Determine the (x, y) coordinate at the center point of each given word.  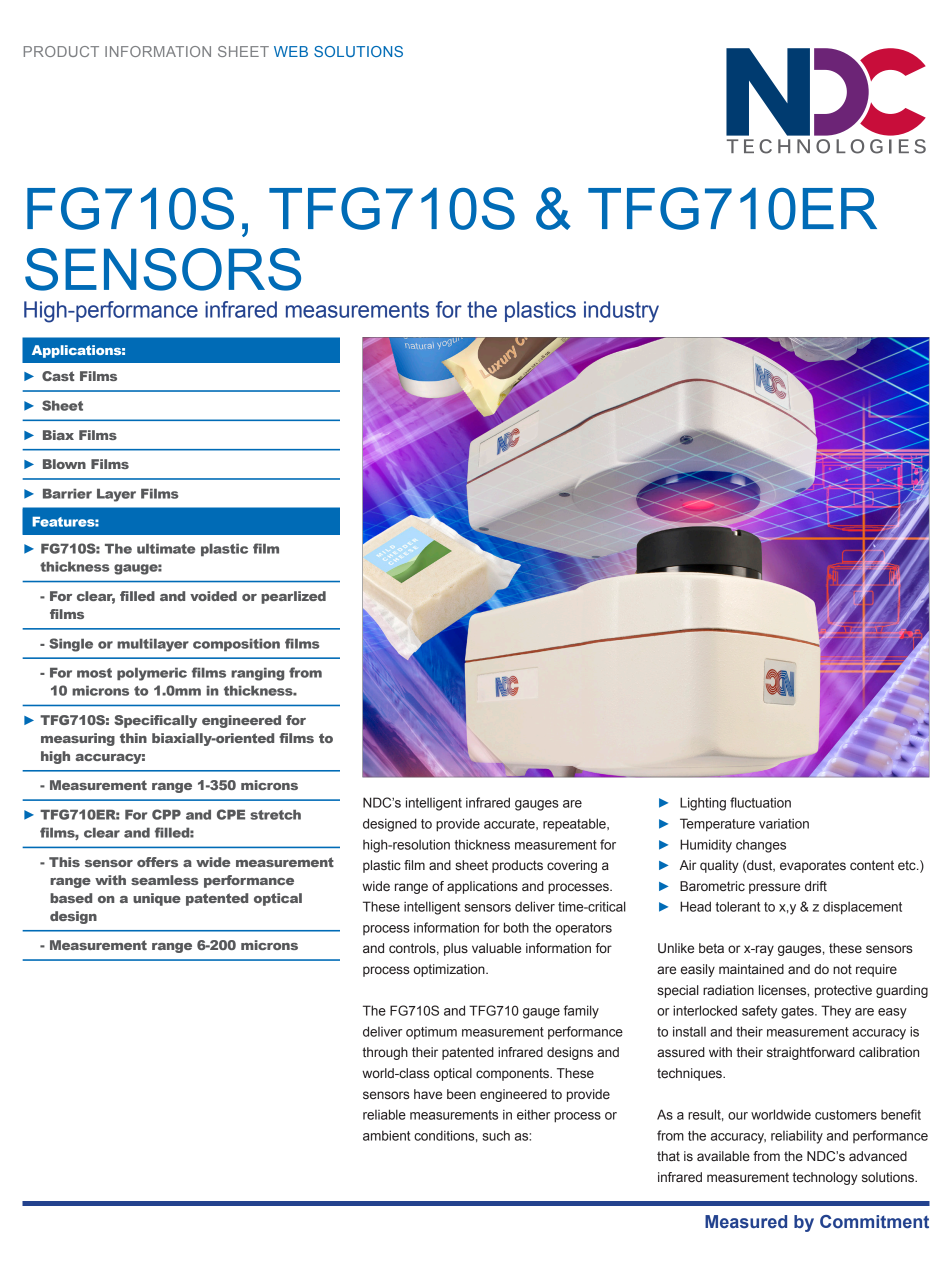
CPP (166, 814)
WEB (291, 51)
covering (572, 866)
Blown (64, 464)
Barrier (67, 493)
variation (784, 823)
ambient (386, 1135)
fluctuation (760, 802)
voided (213, 596)
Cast (58, 376)
